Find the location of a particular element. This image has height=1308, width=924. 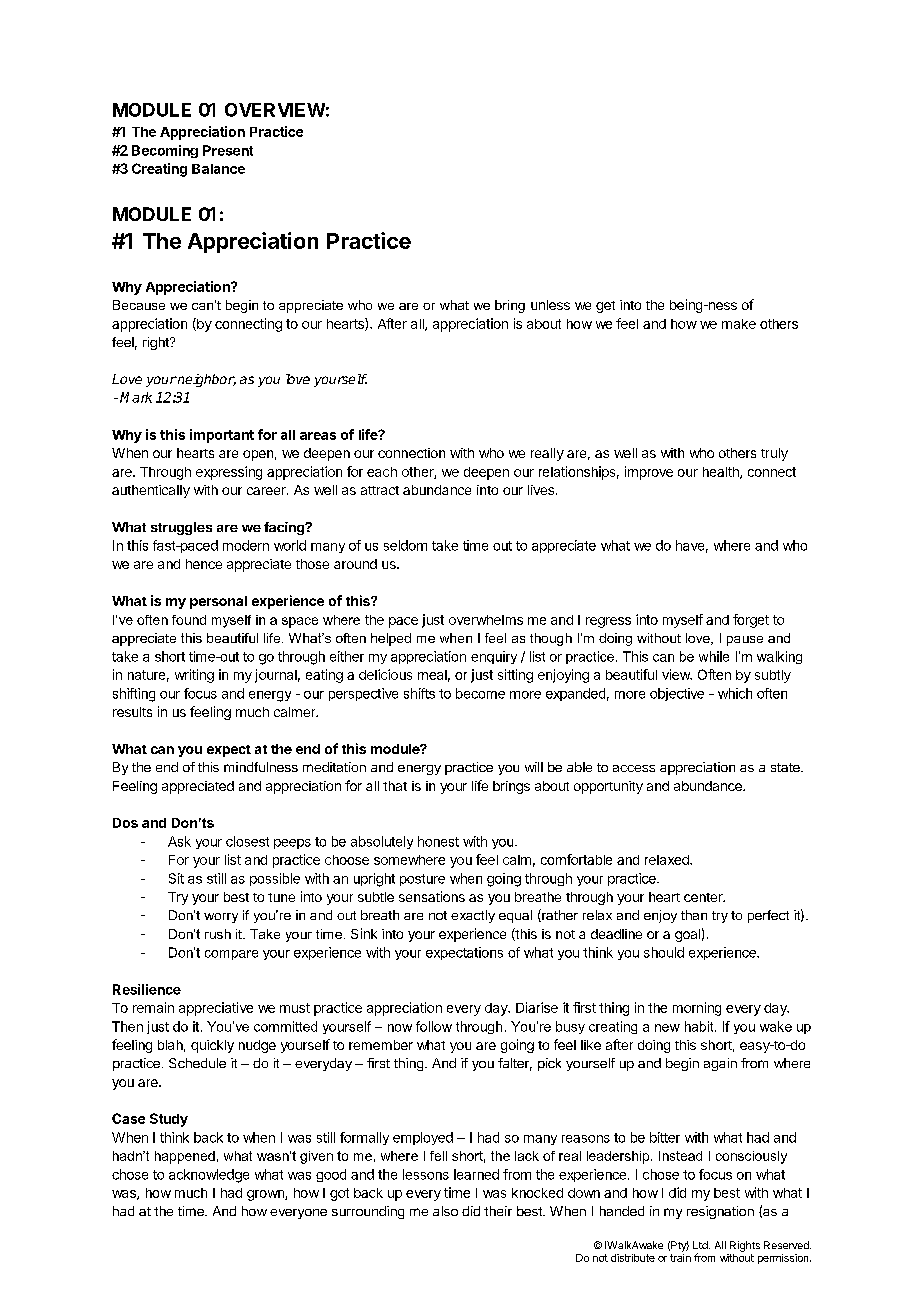

center is located at coordinates (704, 897).
